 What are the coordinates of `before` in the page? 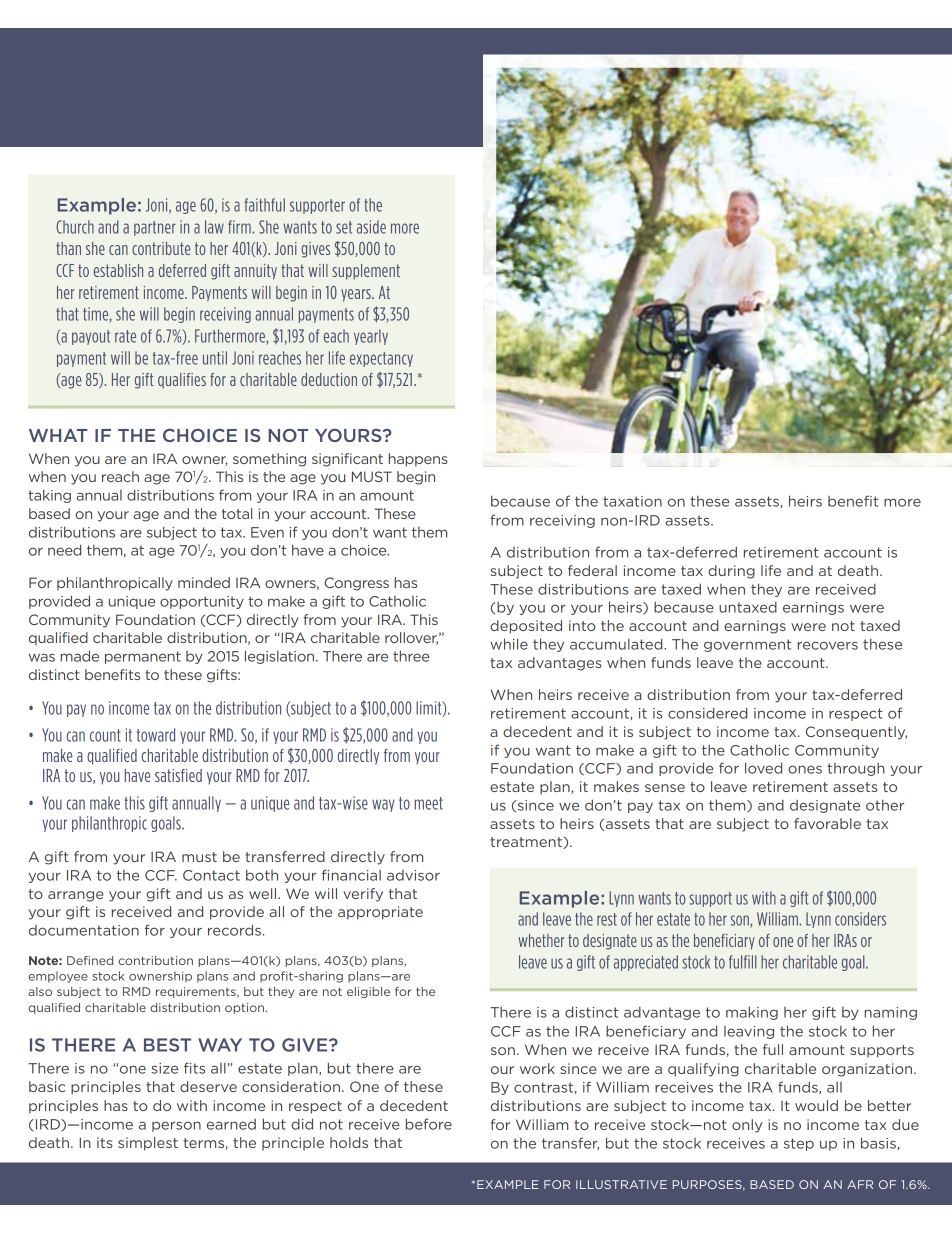 It's located at (429, 1124).
